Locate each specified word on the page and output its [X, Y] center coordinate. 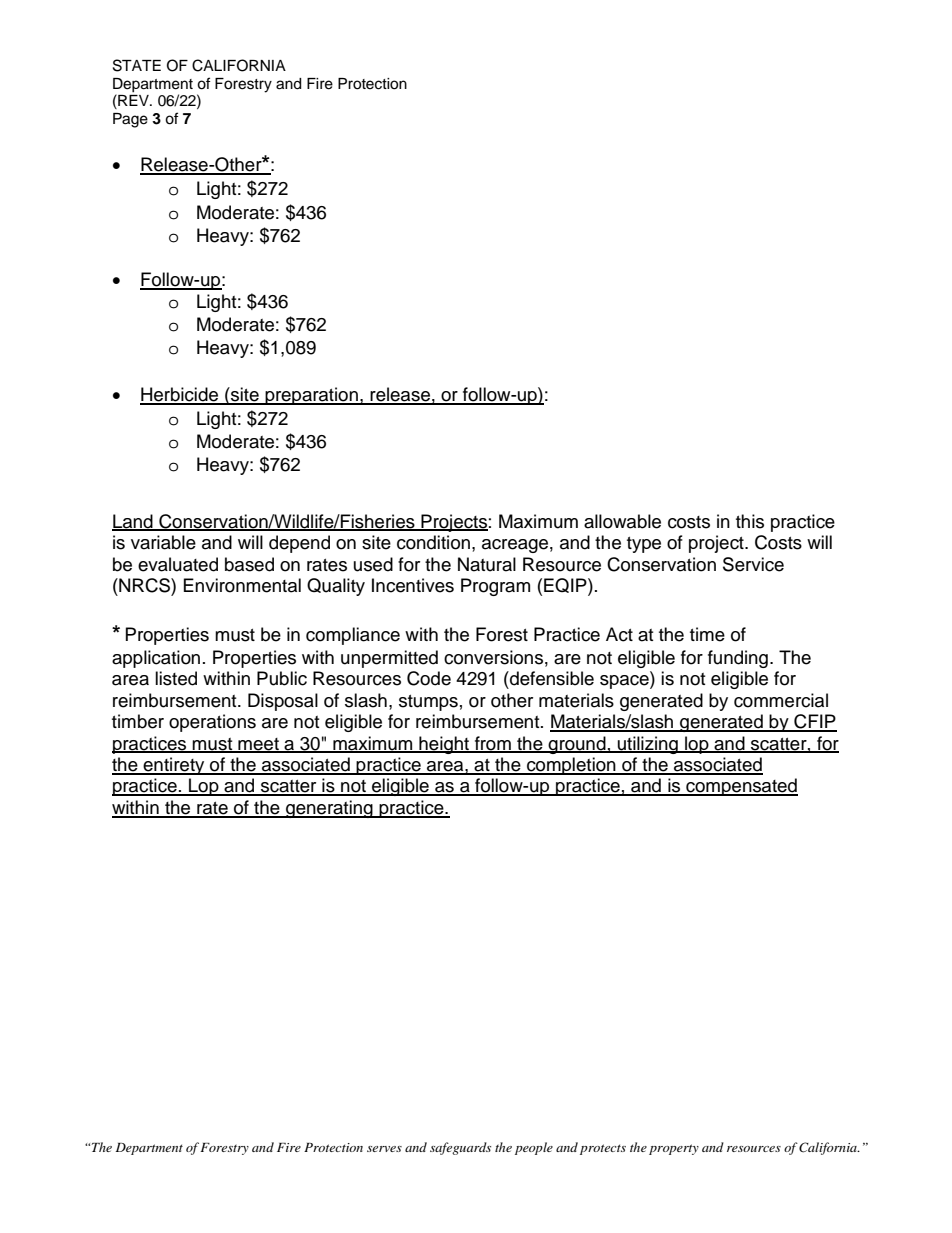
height [444, 745]
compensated [741, 787]
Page [130, 120]
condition [433, 542]
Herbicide [180, 395]
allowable [622, 521]
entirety [174, 766]
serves [384, 1149]
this [750, 521]
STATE [137, 65]
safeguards [460, 1148]
